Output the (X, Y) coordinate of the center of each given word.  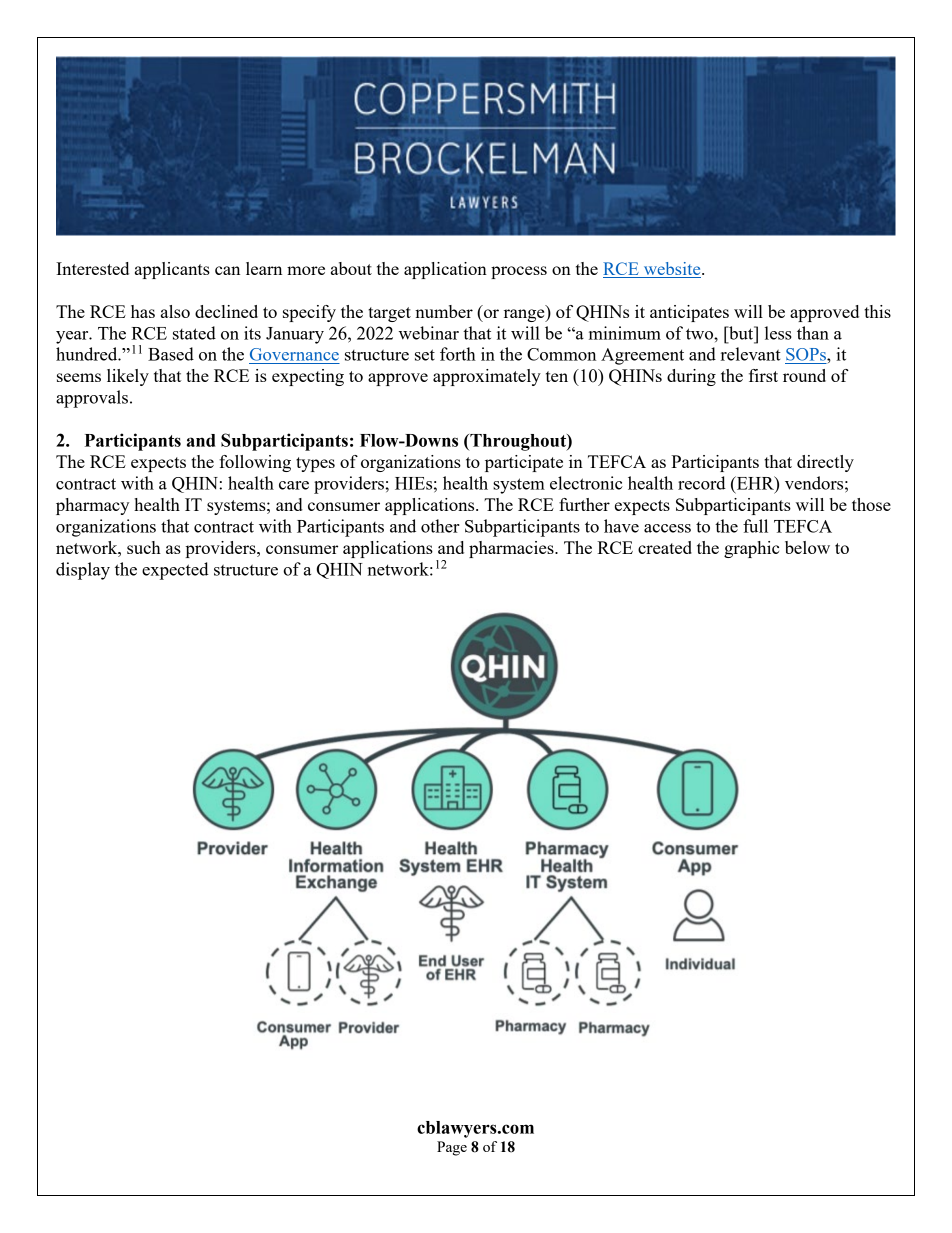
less (778, 333)
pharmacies (512, 549)
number (444, 311)
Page (452, 1148)
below (807, 547)
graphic (751, 549)
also (175, 311)
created (665, 547)
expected (175, 571)
